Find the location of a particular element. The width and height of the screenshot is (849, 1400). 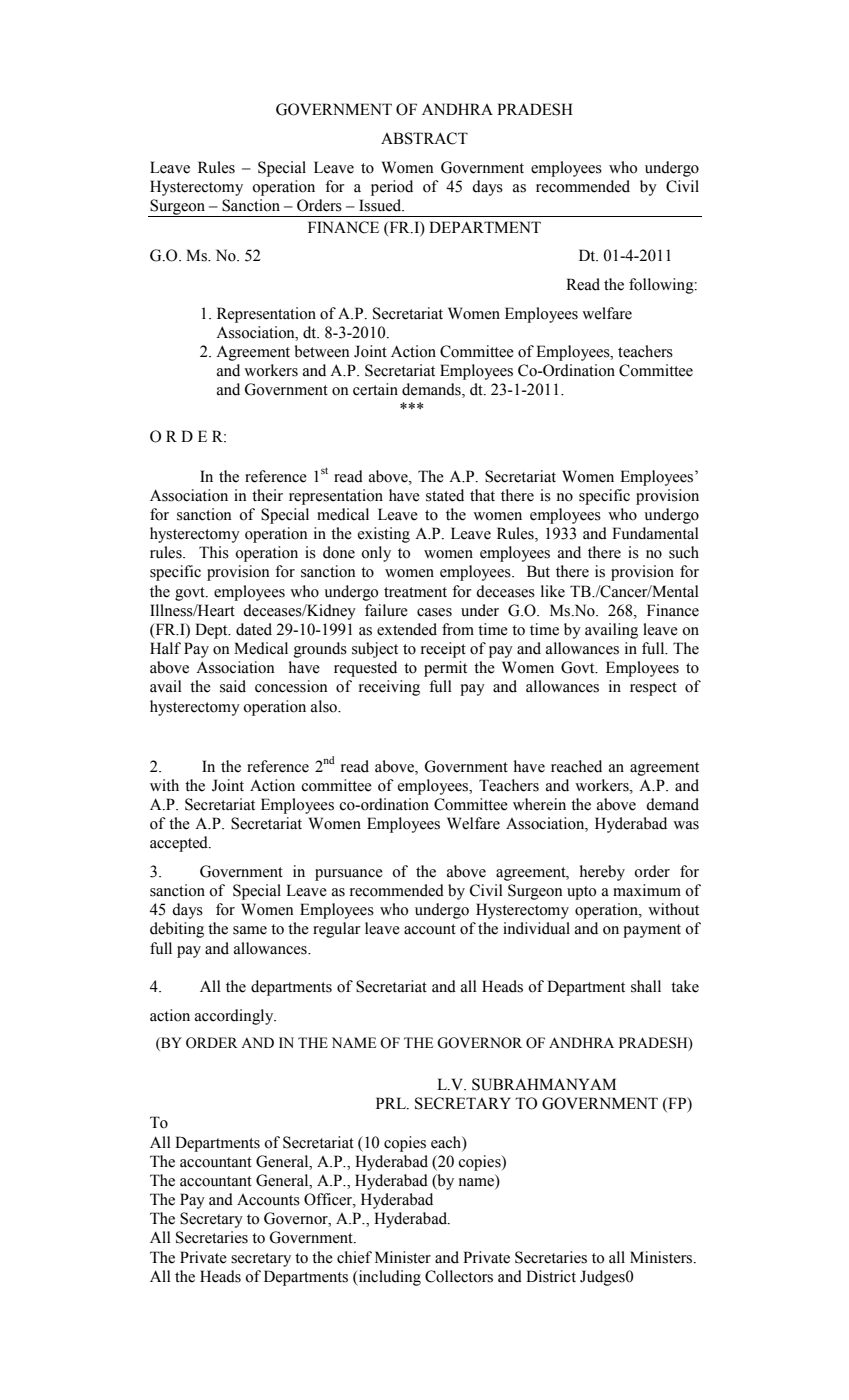

their is located at coordinates (267, 495).
